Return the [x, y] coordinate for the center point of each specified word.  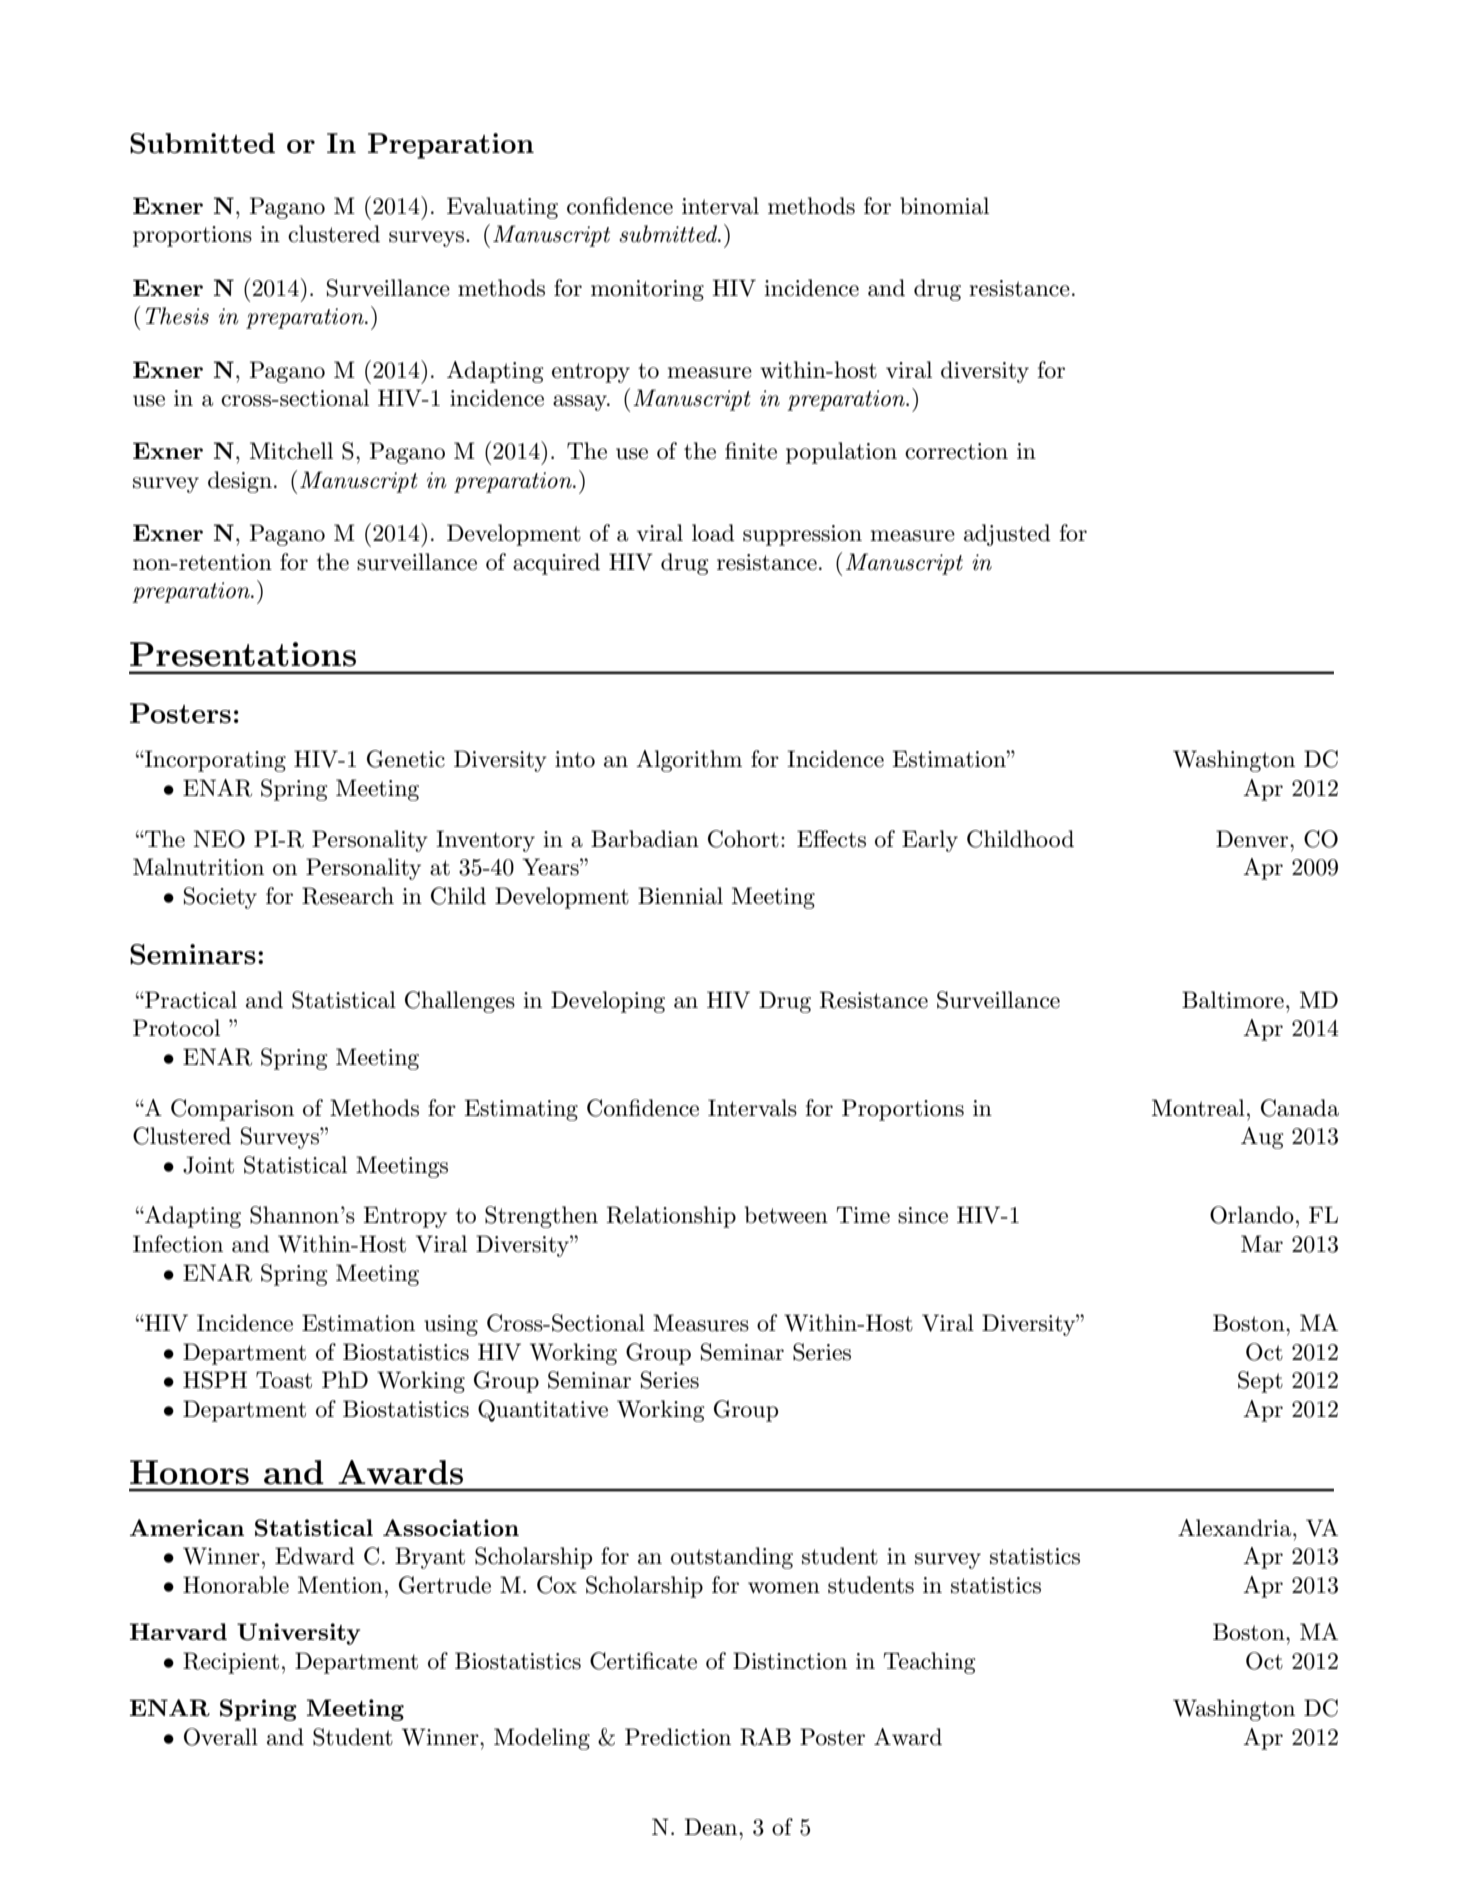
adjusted [1007, 535]
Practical [190, 1000]
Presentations [243, 654]
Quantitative [543, 1411]
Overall [221, 1737]
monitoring [647, 290]
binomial [944, 206]
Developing [608, 1002]
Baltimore [1233, 1000]
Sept [1260, 1382]
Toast [284, 1380]
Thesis [177, 316]
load [713, 533]
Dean [712, 1827]
